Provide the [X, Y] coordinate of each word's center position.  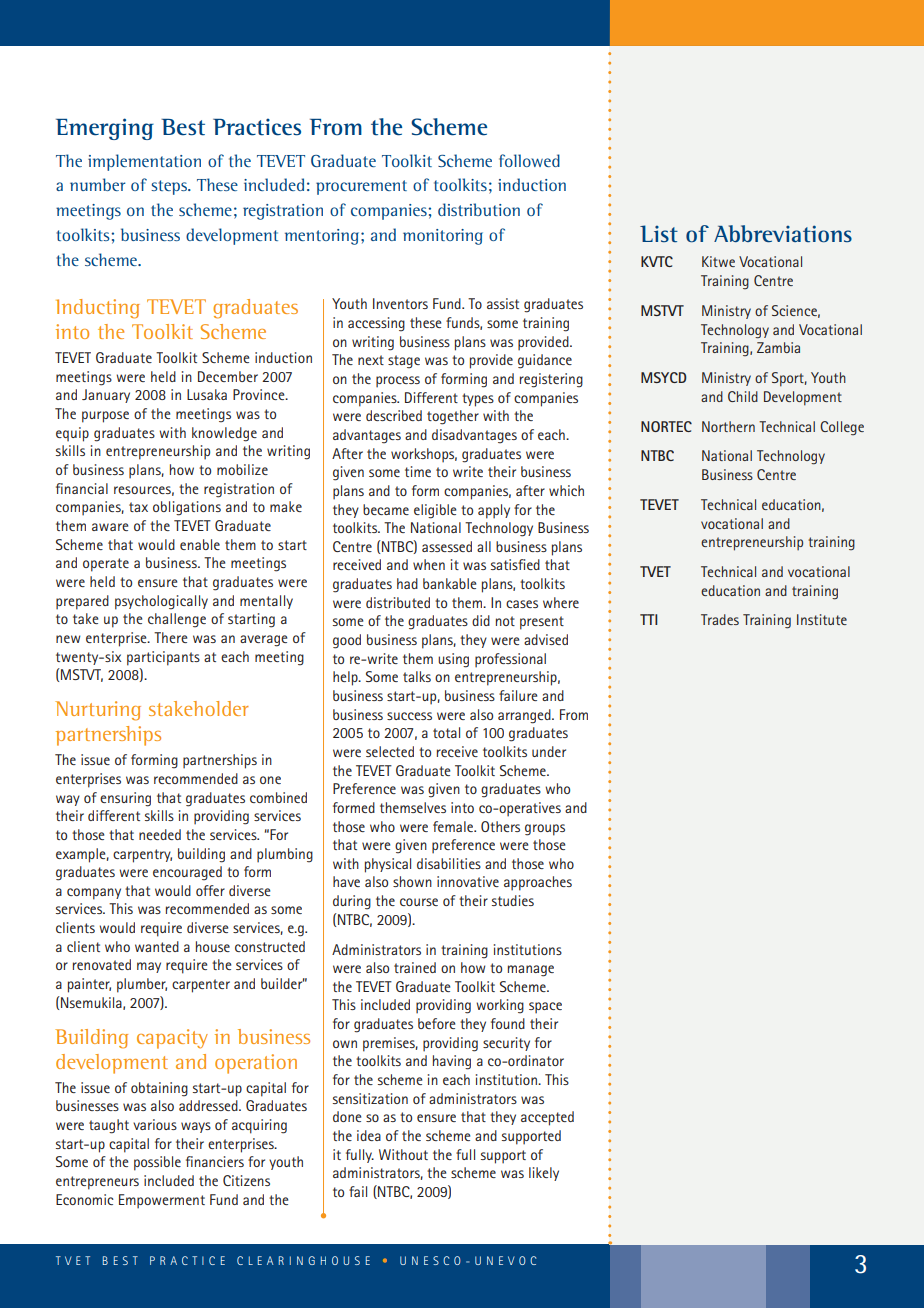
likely [544, 1174]
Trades [720, 619]
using [453, 660]
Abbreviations [783, 234]
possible [157, 1163]
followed [529, 160]
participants [163, 658]
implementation [144, 162]
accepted [547, 1118]
